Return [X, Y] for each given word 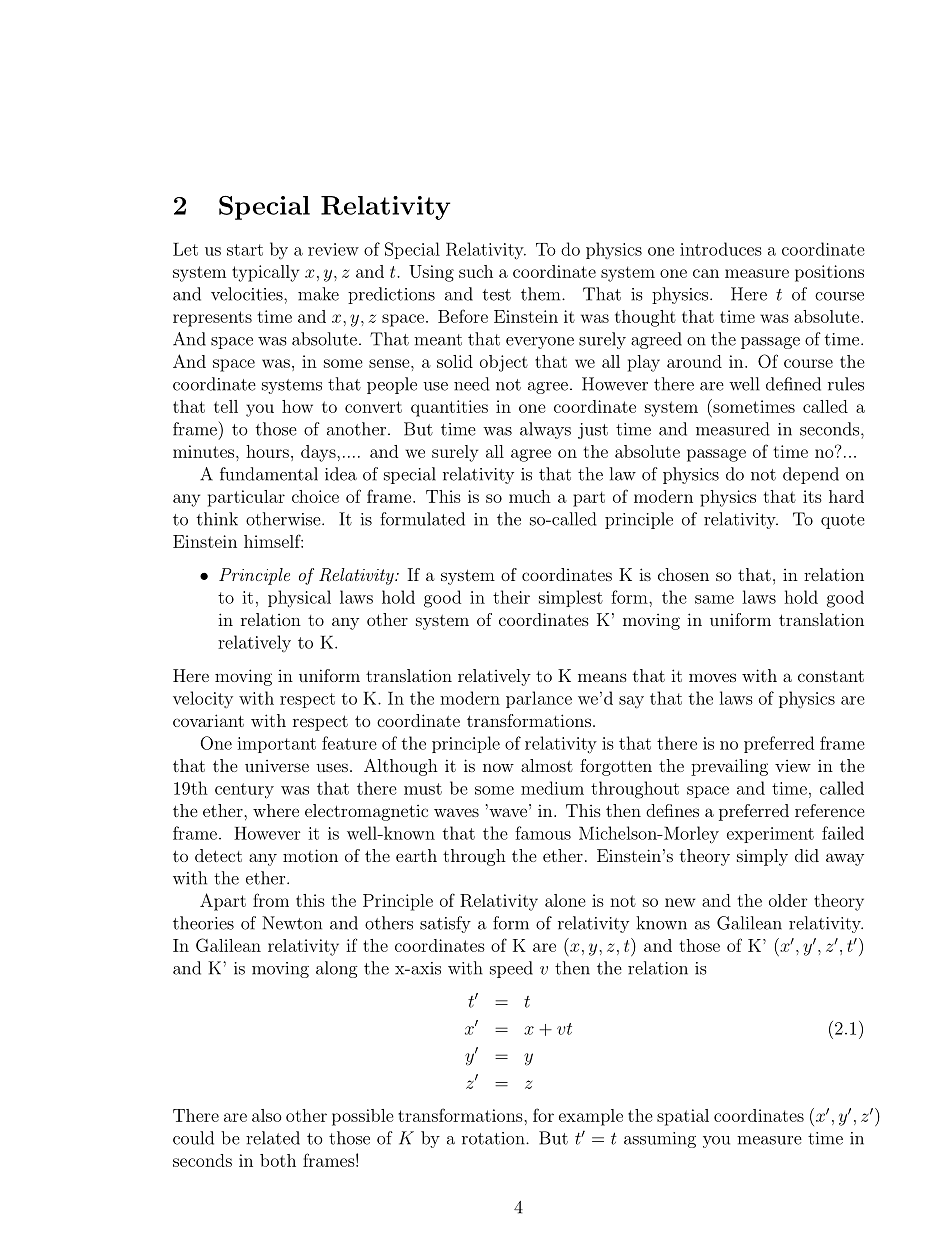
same [714, 599]
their [511, 597]
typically [265, 273]
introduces [721, 249]
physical [299, 599]
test [497, 295]
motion [310, 855]
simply [762, 857]
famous [543, 833]
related [273, 1138]
